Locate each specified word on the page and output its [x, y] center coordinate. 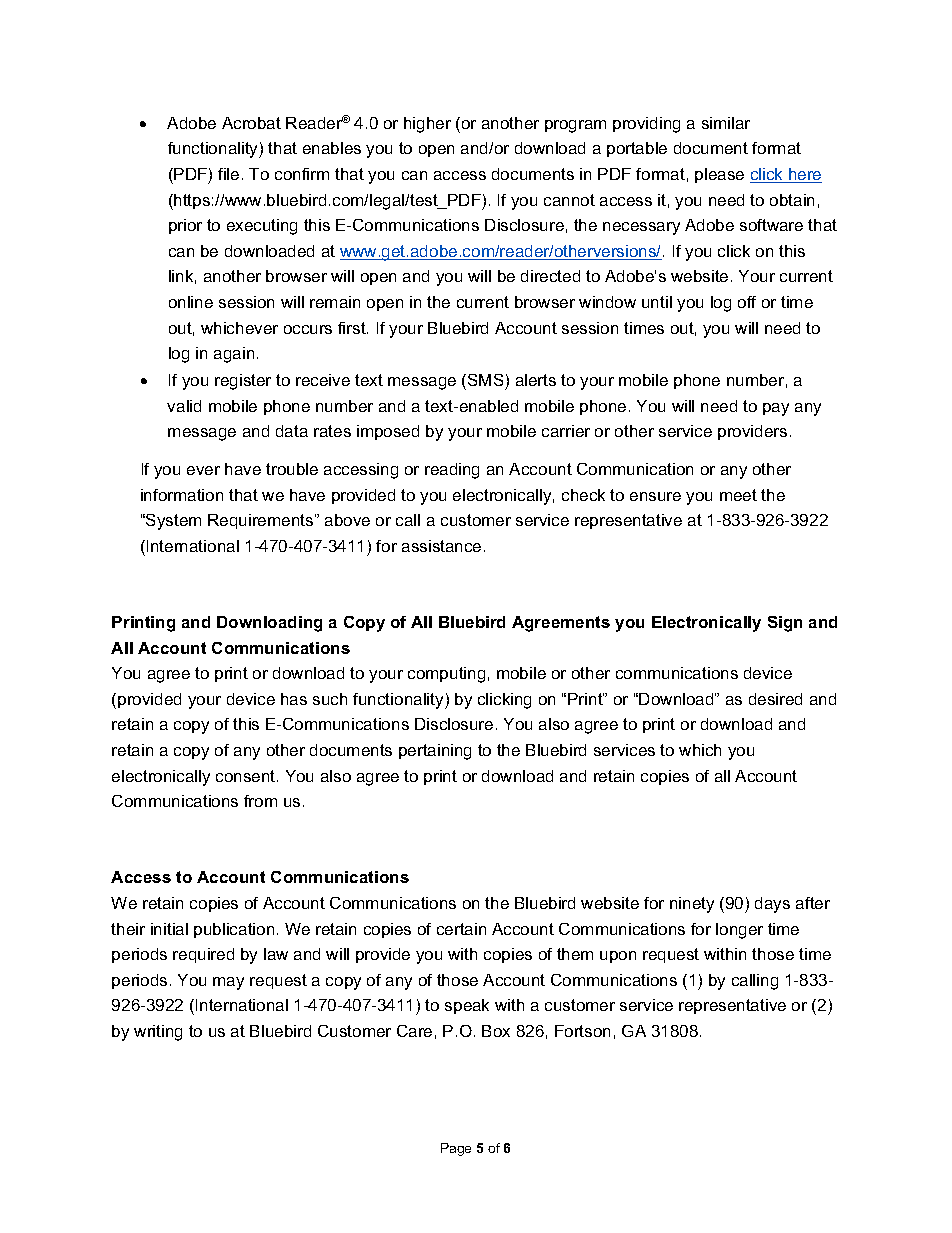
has [294, 699]
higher [427, 125]
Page [456, 1149]
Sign [785, 624]
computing [446, 675]
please [719, 175]
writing [158, 1033]
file [228, 174]
